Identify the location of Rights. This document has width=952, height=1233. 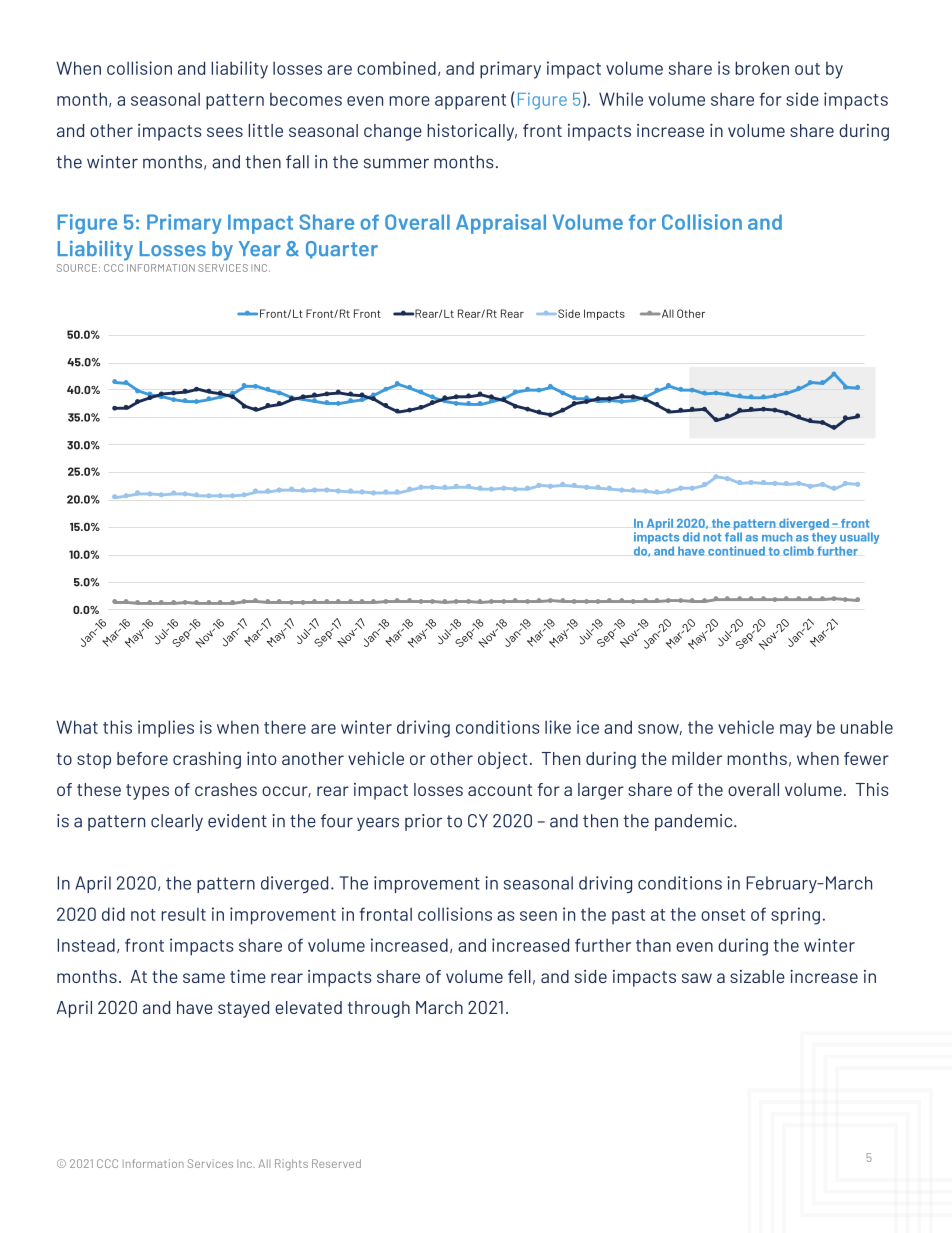
(291, 1165).
